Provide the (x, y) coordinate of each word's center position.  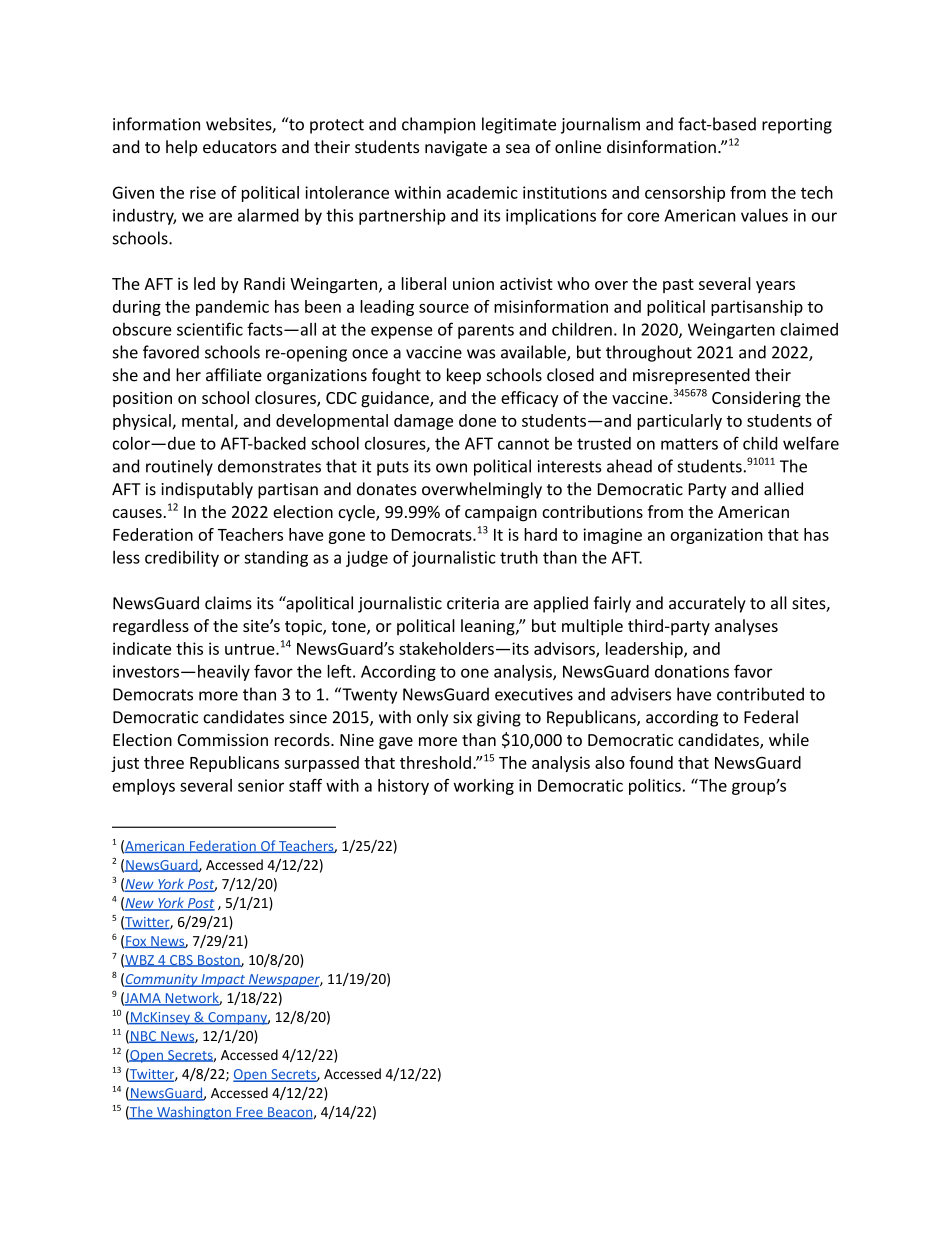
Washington (194, 1113)
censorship (685, 194)
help (182, 148)
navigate (456, 149)
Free (249, 1113)
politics (655, 787)
